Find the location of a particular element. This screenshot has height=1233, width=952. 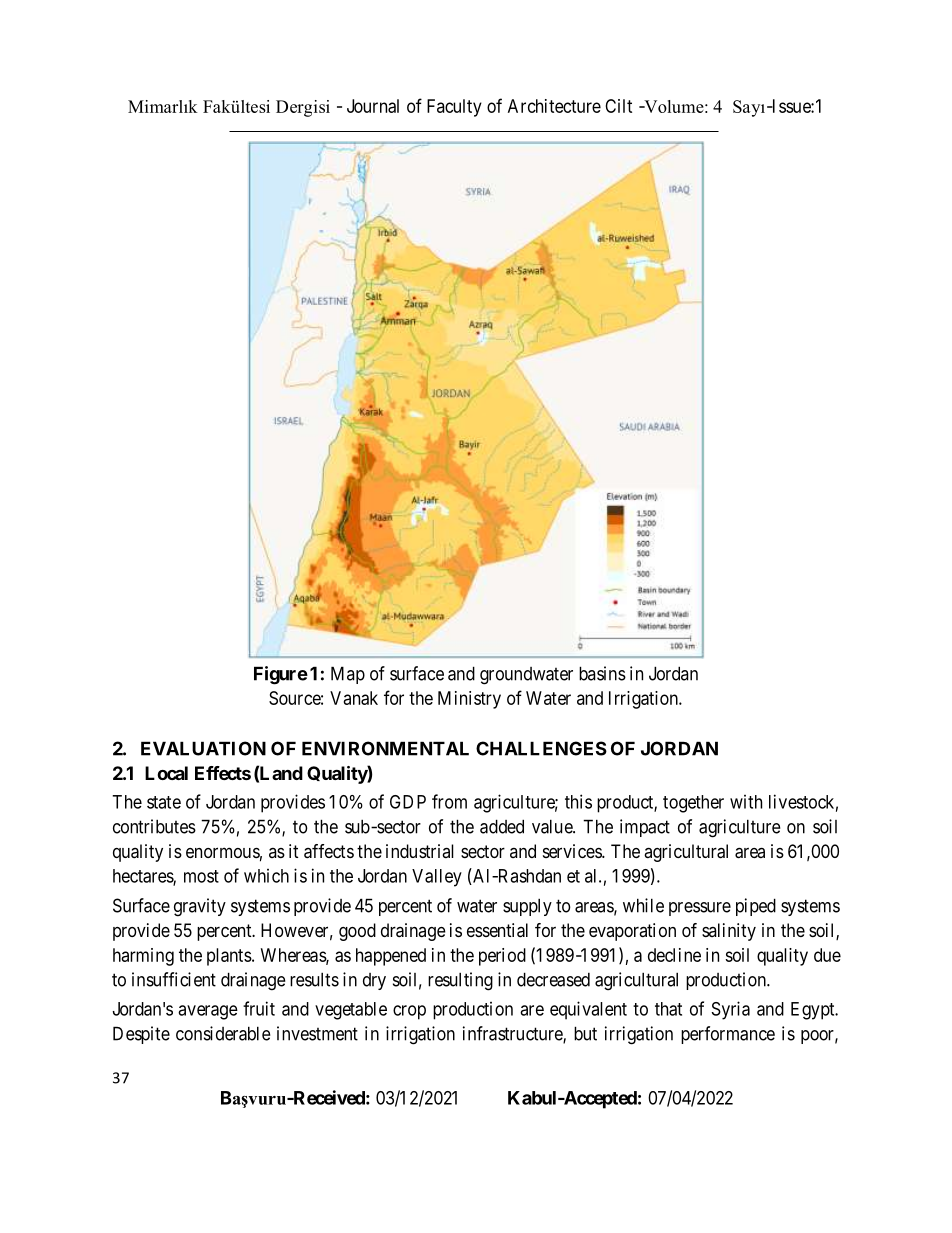

together is located at coordinates (693, 804).
